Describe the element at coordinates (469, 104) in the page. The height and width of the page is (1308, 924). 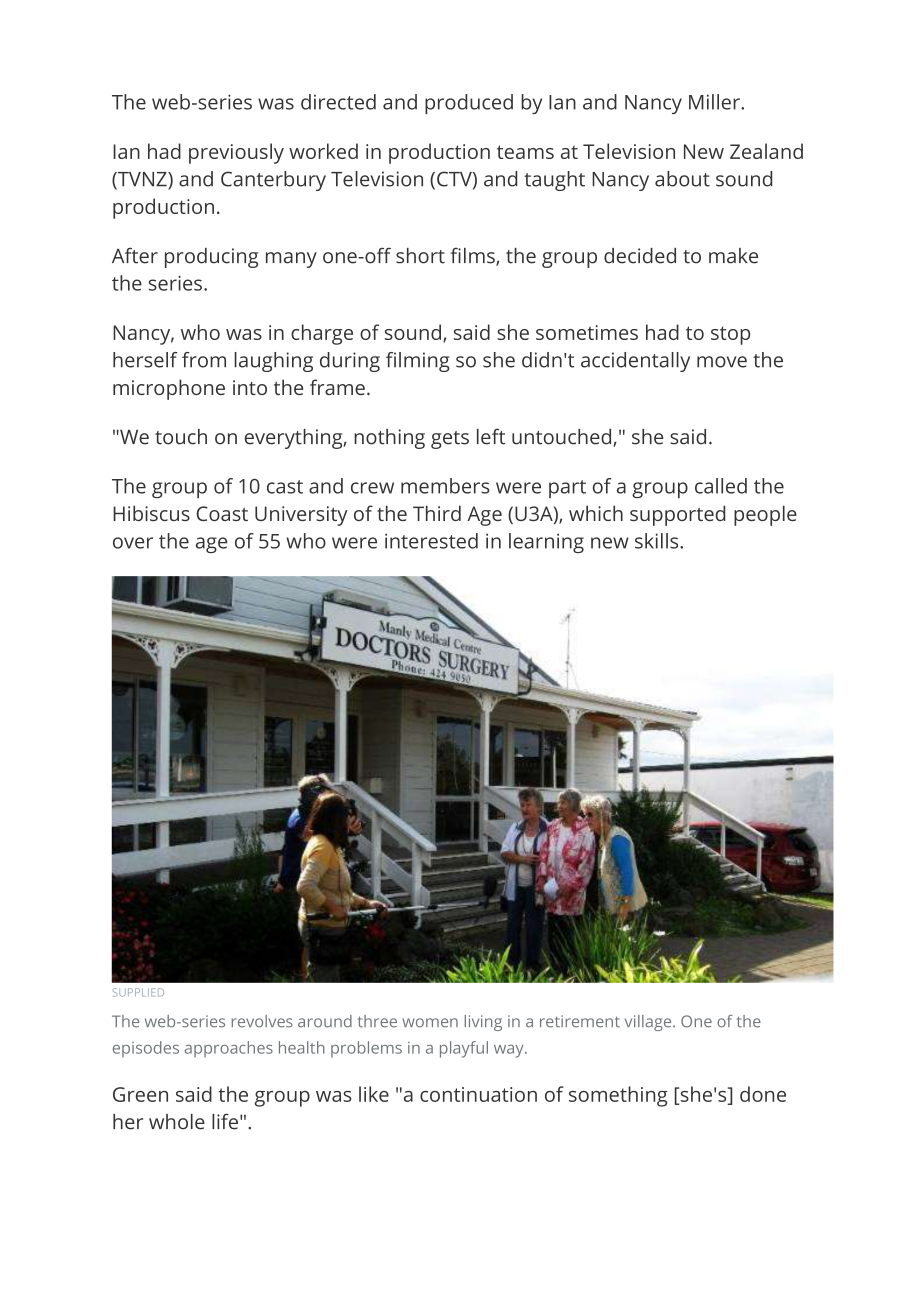
I see `produced` at that location.
